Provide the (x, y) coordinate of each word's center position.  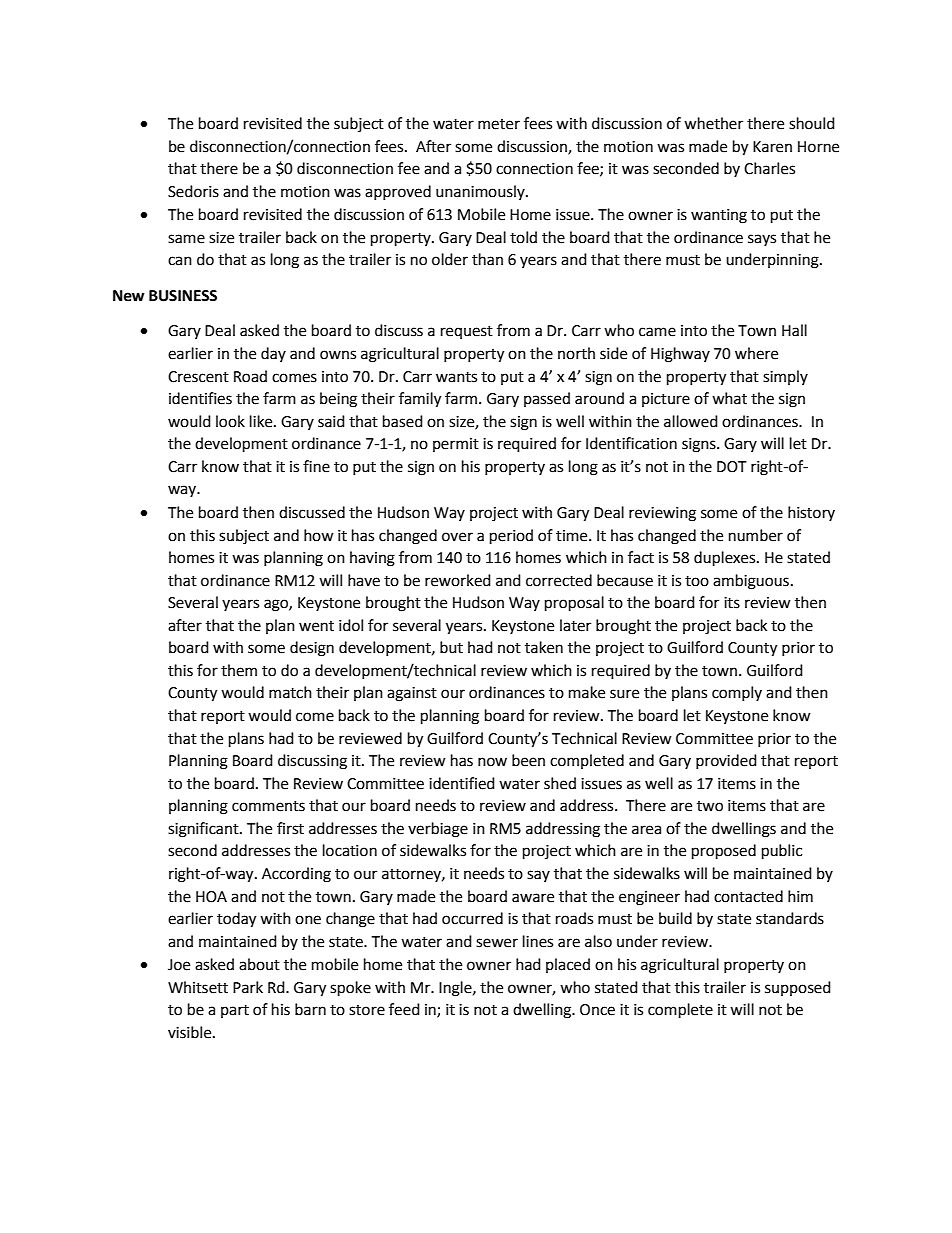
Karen (772, 147)
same (186, 239)
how (319, 535)
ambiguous (751, 582)
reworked (458, 580)
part (235, 1011)
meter (499, 124)
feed (404, 1009)
